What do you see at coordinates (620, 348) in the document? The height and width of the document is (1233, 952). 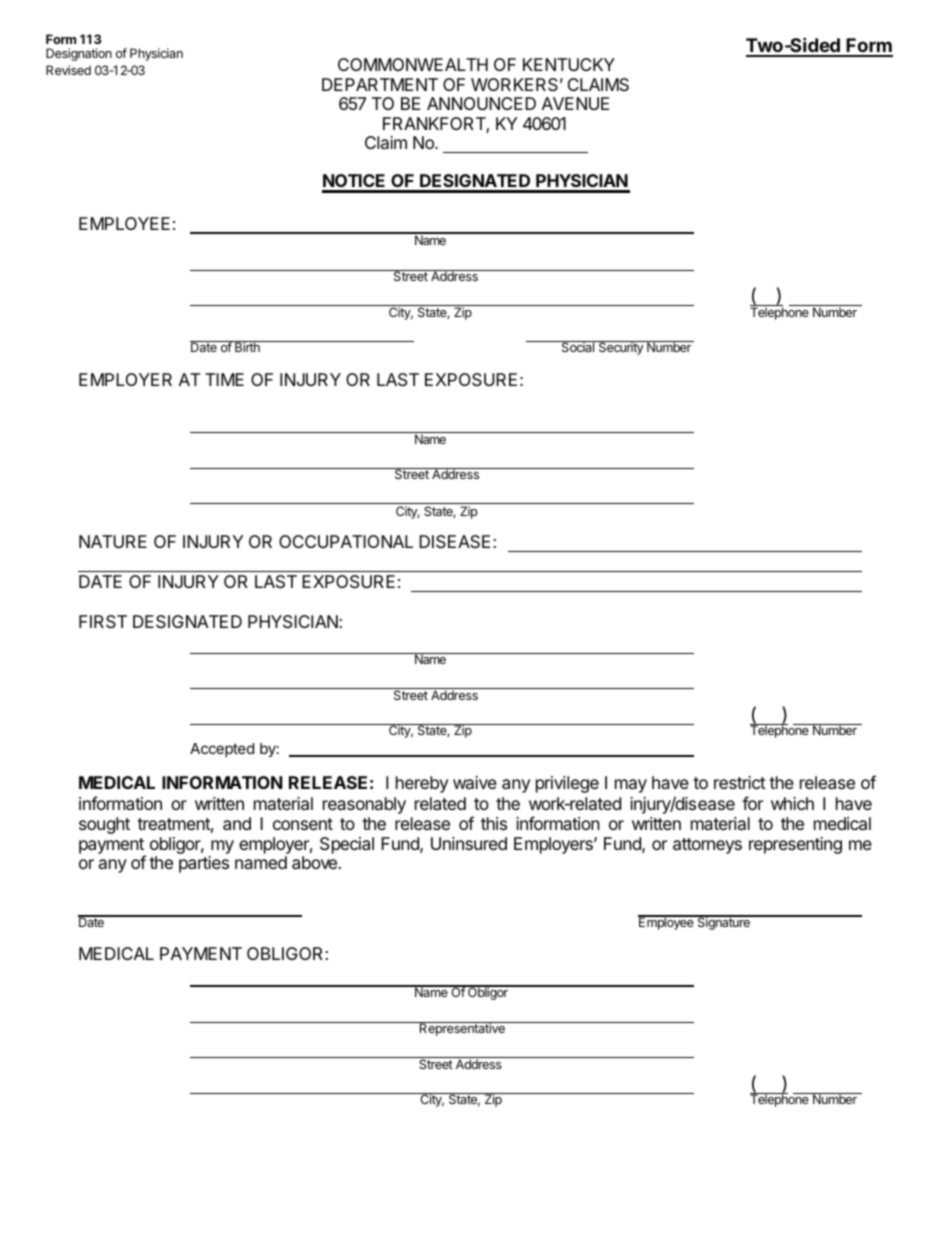 I see `Security` at bounding box center [620, 348].
